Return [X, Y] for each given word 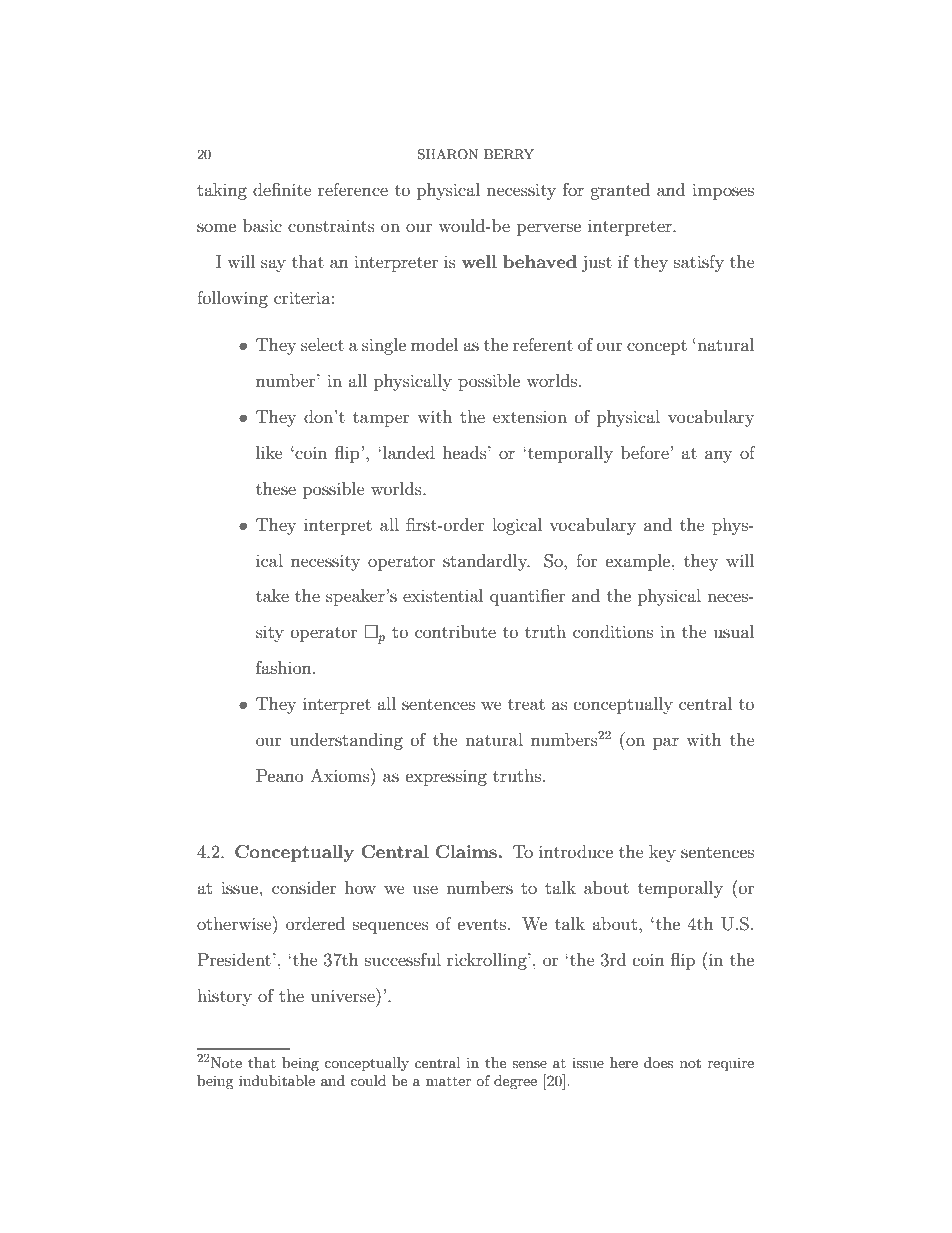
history [224, 997]
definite [282, 189]
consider [304, 887]
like [269, 452]
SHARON [448, 154]
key [662, 853]
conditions [613, 631]
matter [448, 1081]
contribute [455, 631]
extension [530, 417]
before [646, 452]
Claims [466, 852]
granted [620, 191]
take [272, 595]
